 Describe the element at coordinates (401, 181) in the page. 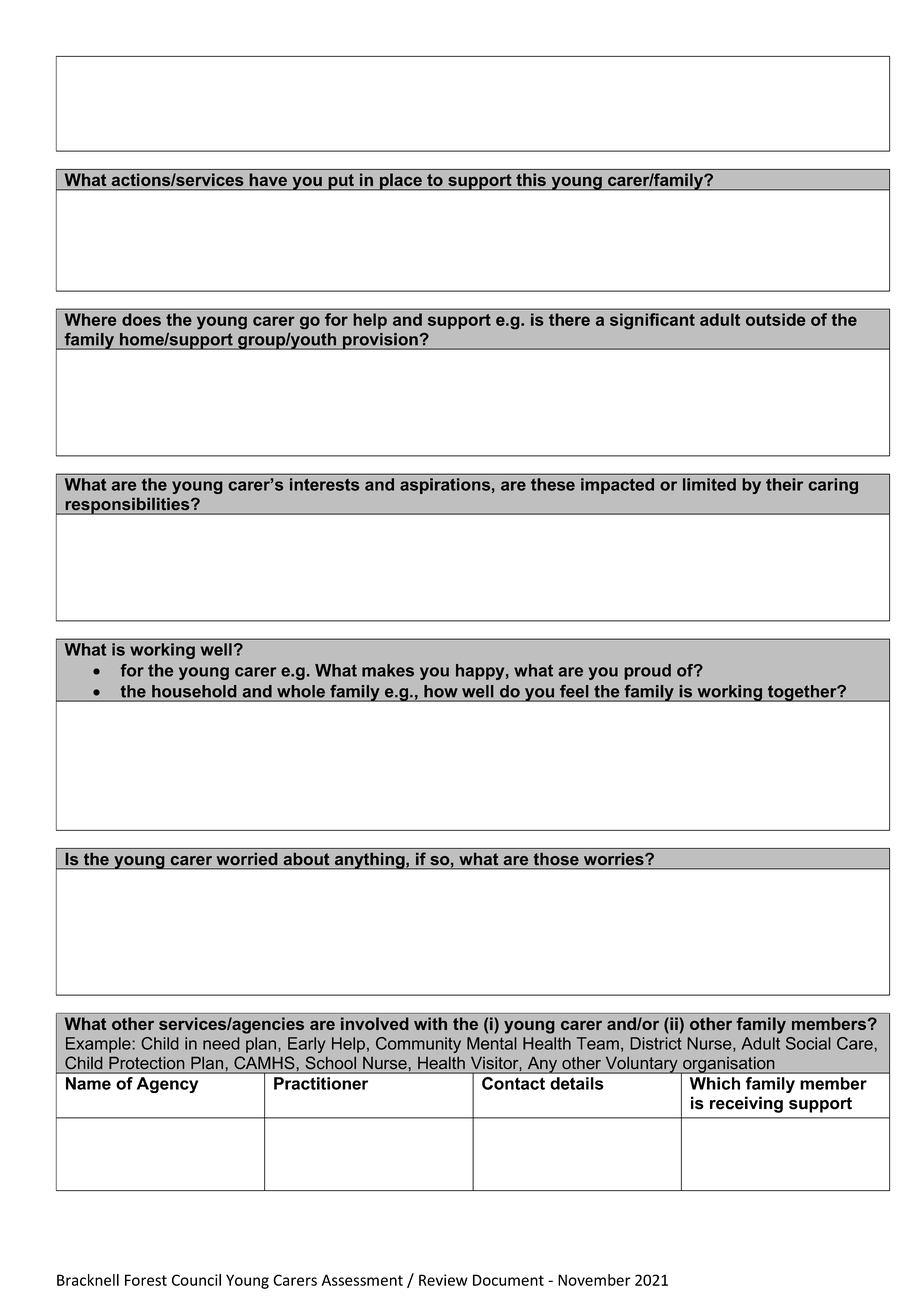

I see `place` at that location.
